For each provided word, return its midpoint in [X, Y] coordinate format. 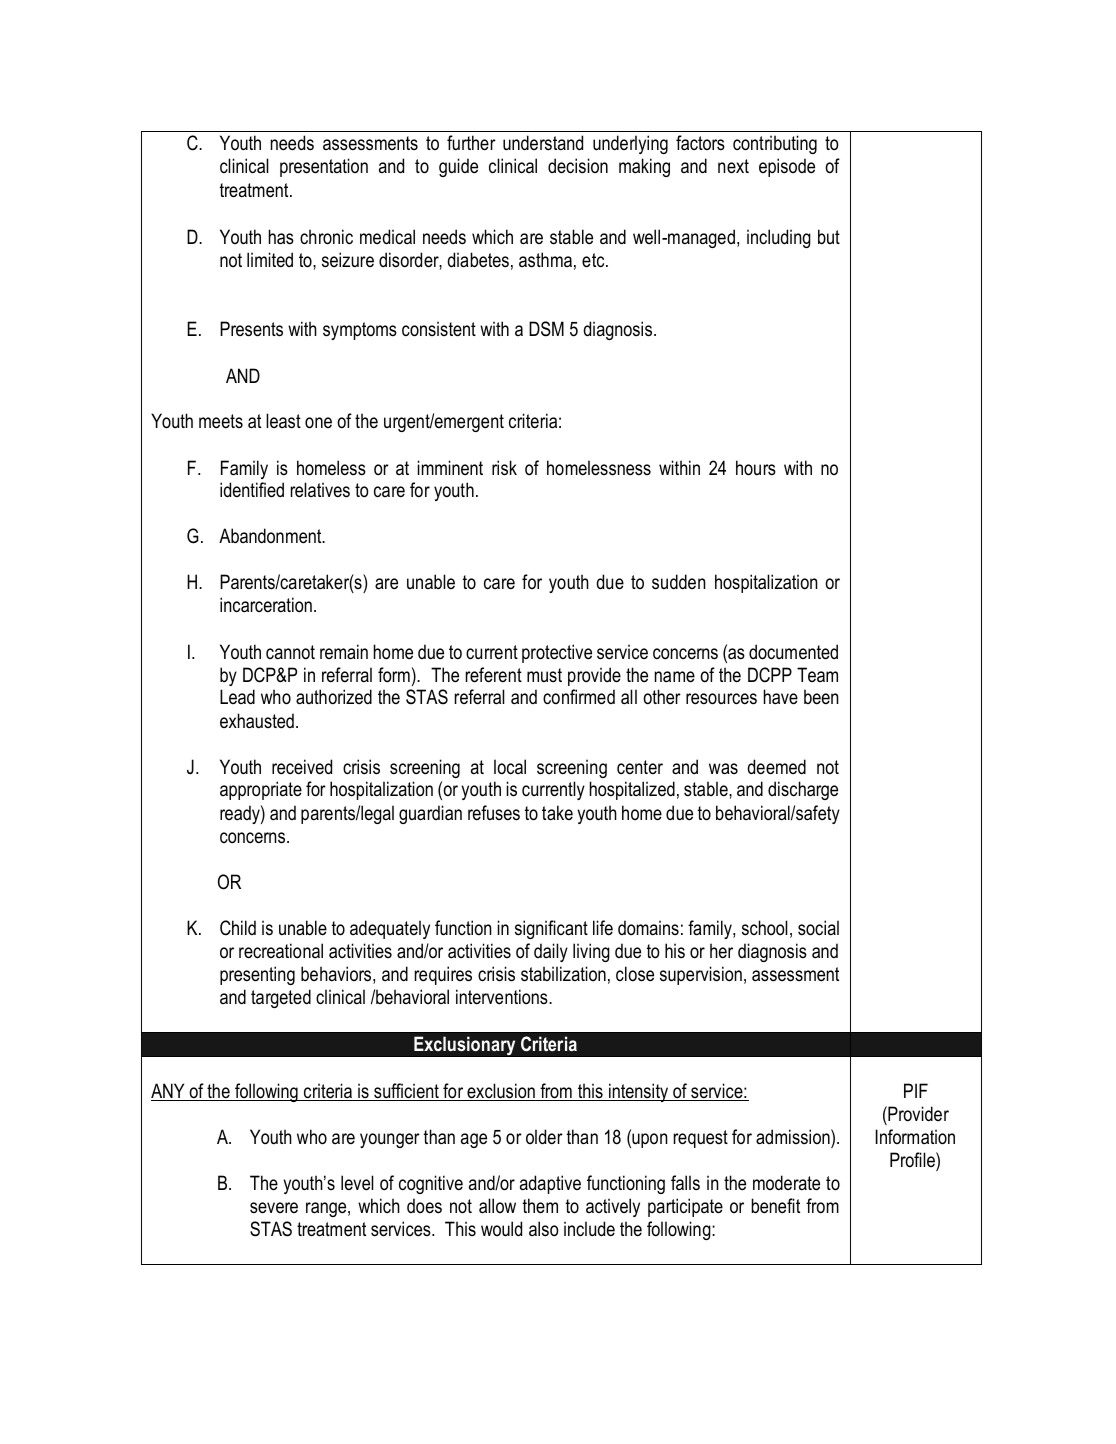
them [540, 1206]
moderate [786, 1183]
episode [787, 167]
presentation [324, 167]
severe [274, 1208]
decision [578, 166]
